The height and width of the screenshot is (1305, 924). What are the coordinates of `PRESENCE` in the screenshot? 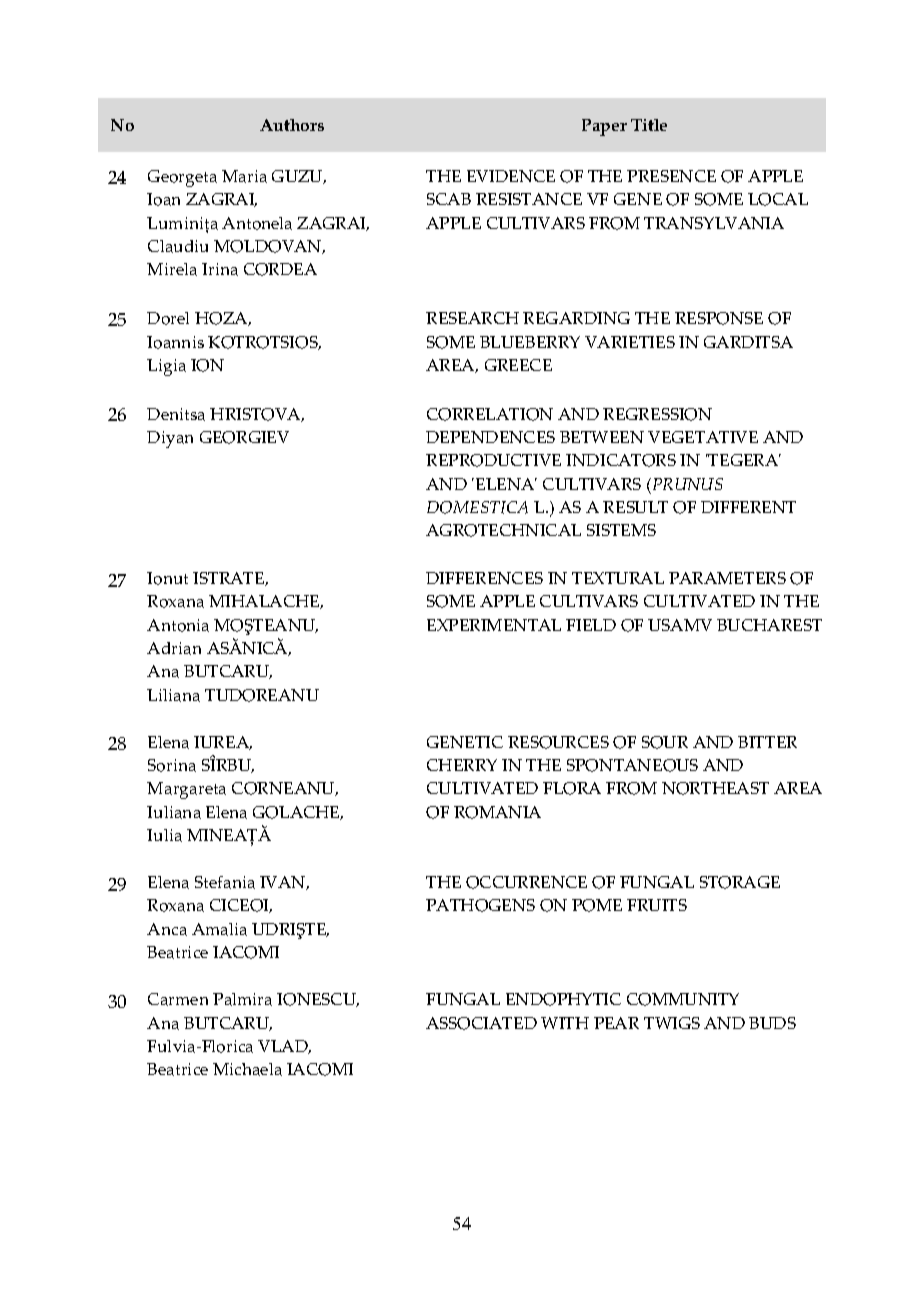 It's located at (671, 176).
